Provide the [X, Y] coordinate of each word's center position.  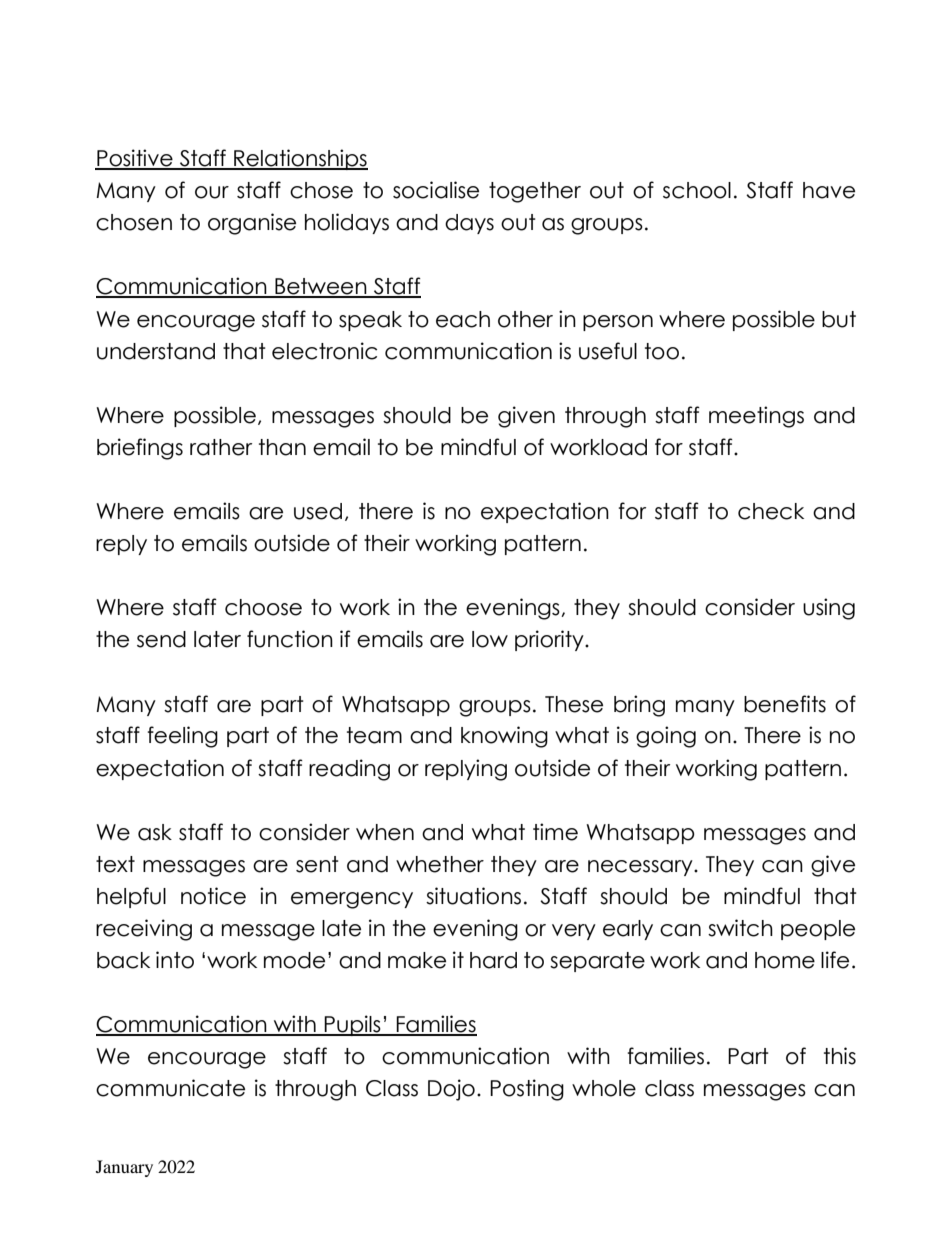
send [161, 639]
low [490, 639]
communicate [170, 1088]
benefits [785, 704]
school [697, 190]
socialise [436, 190]
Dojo [451, 1090]
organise [252, 224]
